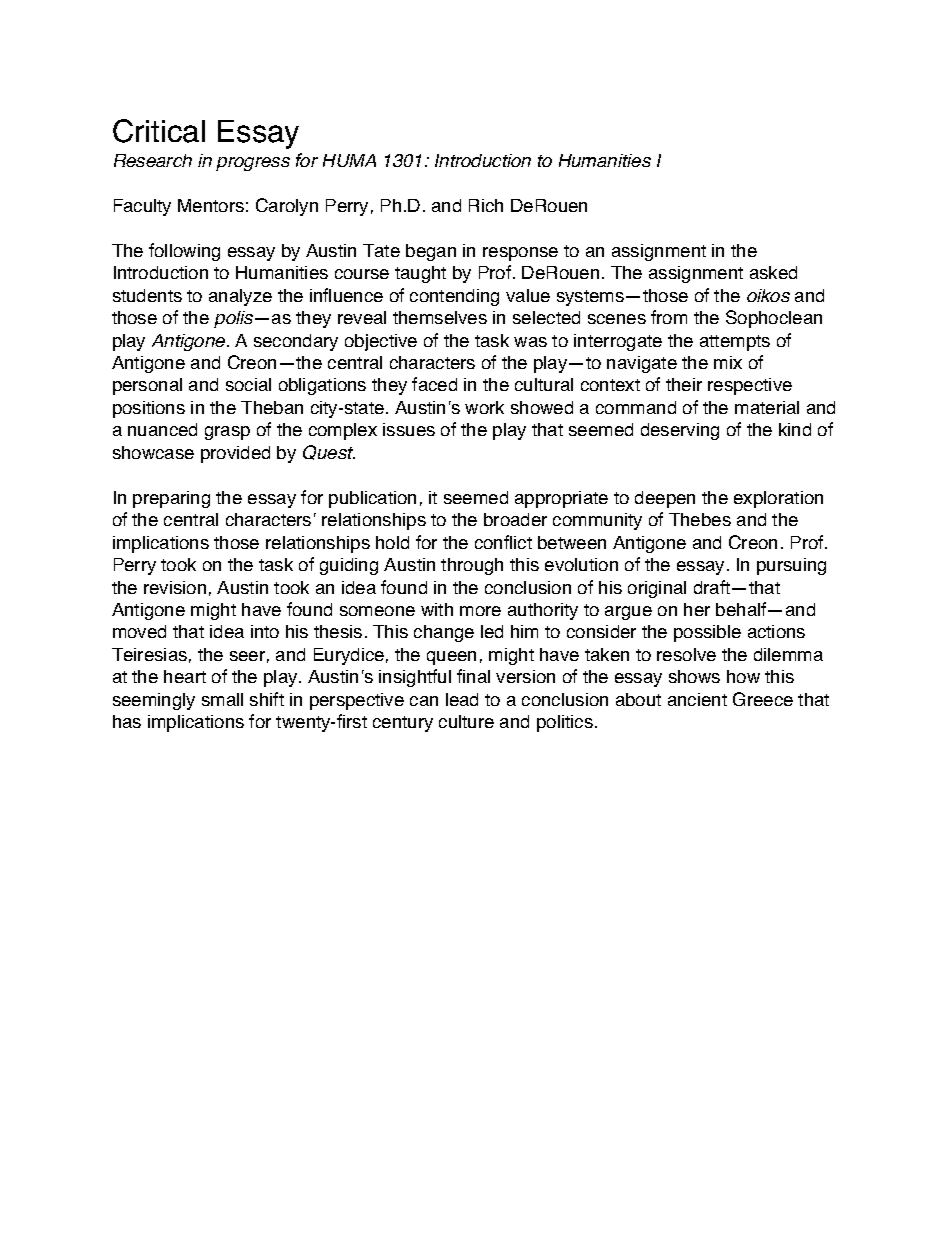 The width and height of the page is (952, 1233). I want to click on social, so click(248, 384).
